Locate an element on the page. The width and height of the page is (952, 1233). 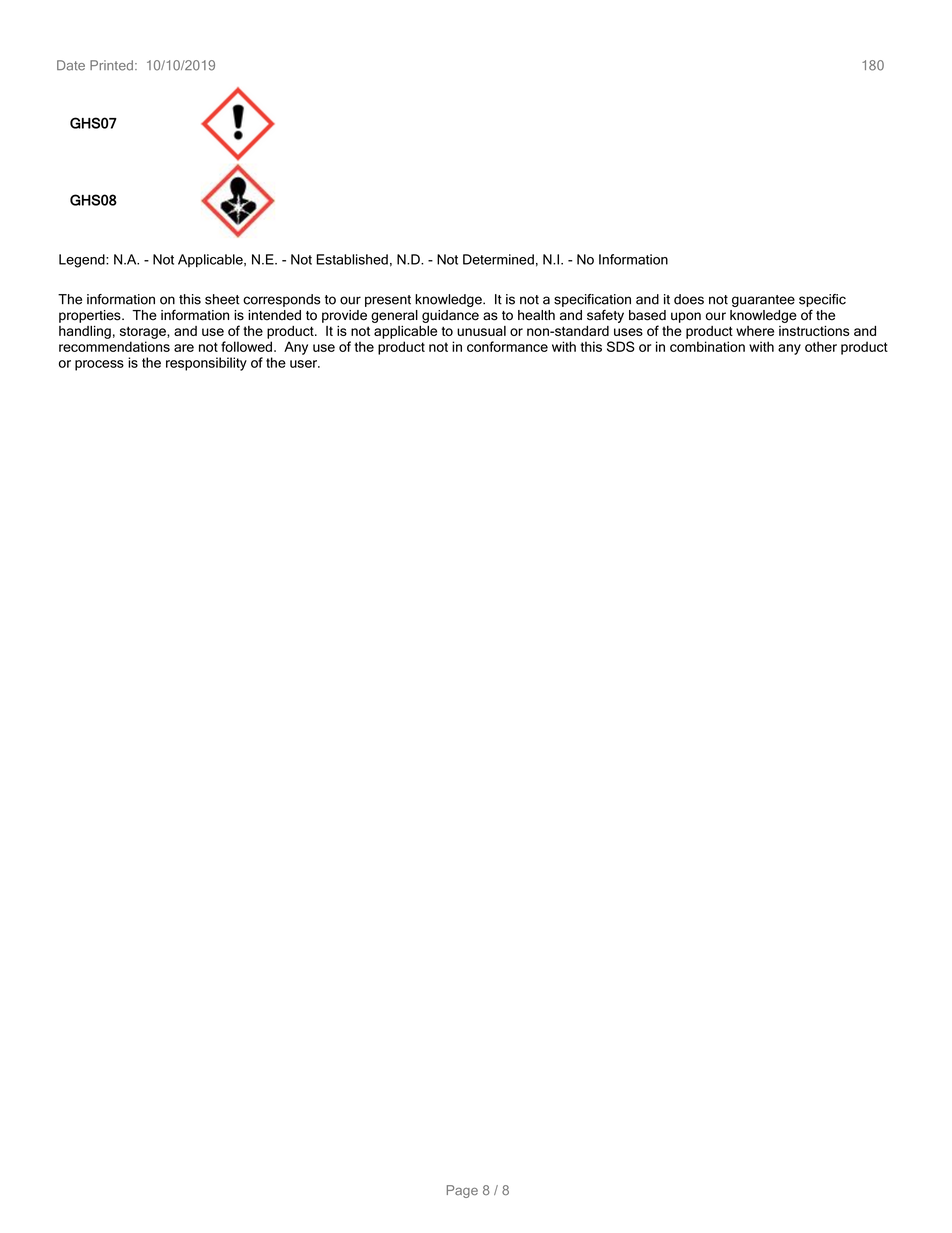
other is located at coordinates (821, 346).
